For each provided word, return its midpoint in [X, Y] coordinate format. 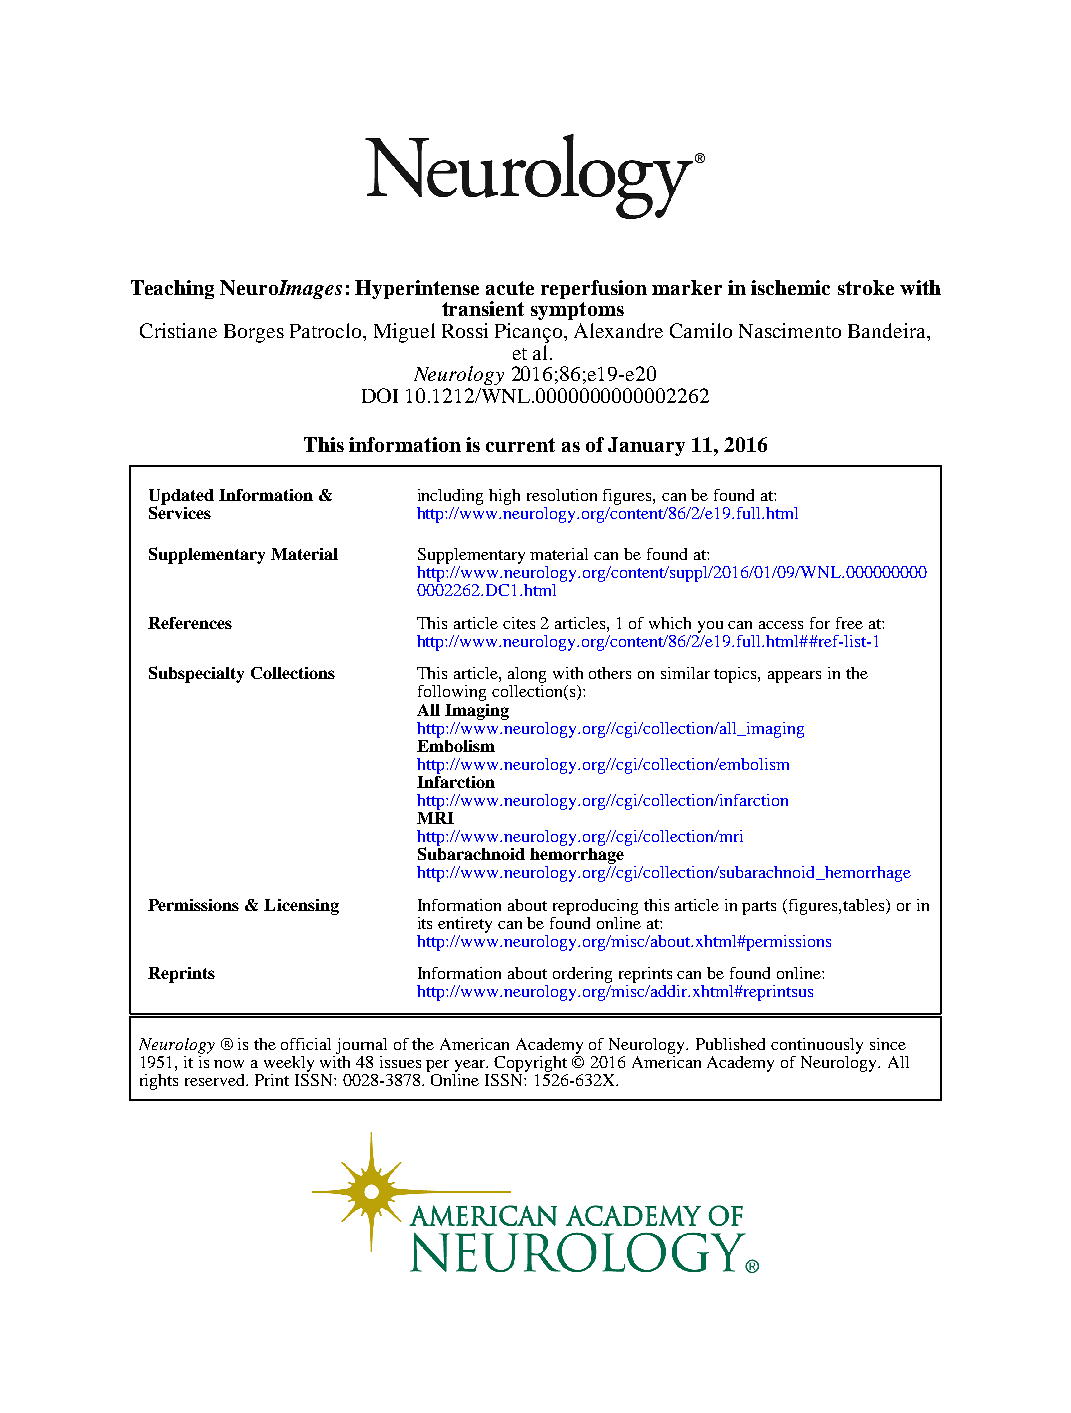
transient [483, 308]
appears [794, 677]
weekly [289, 1064]
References [190, 623]
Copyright [530, 1064]
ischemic [790, 287]
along [527, 676]
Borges [254, 333]
